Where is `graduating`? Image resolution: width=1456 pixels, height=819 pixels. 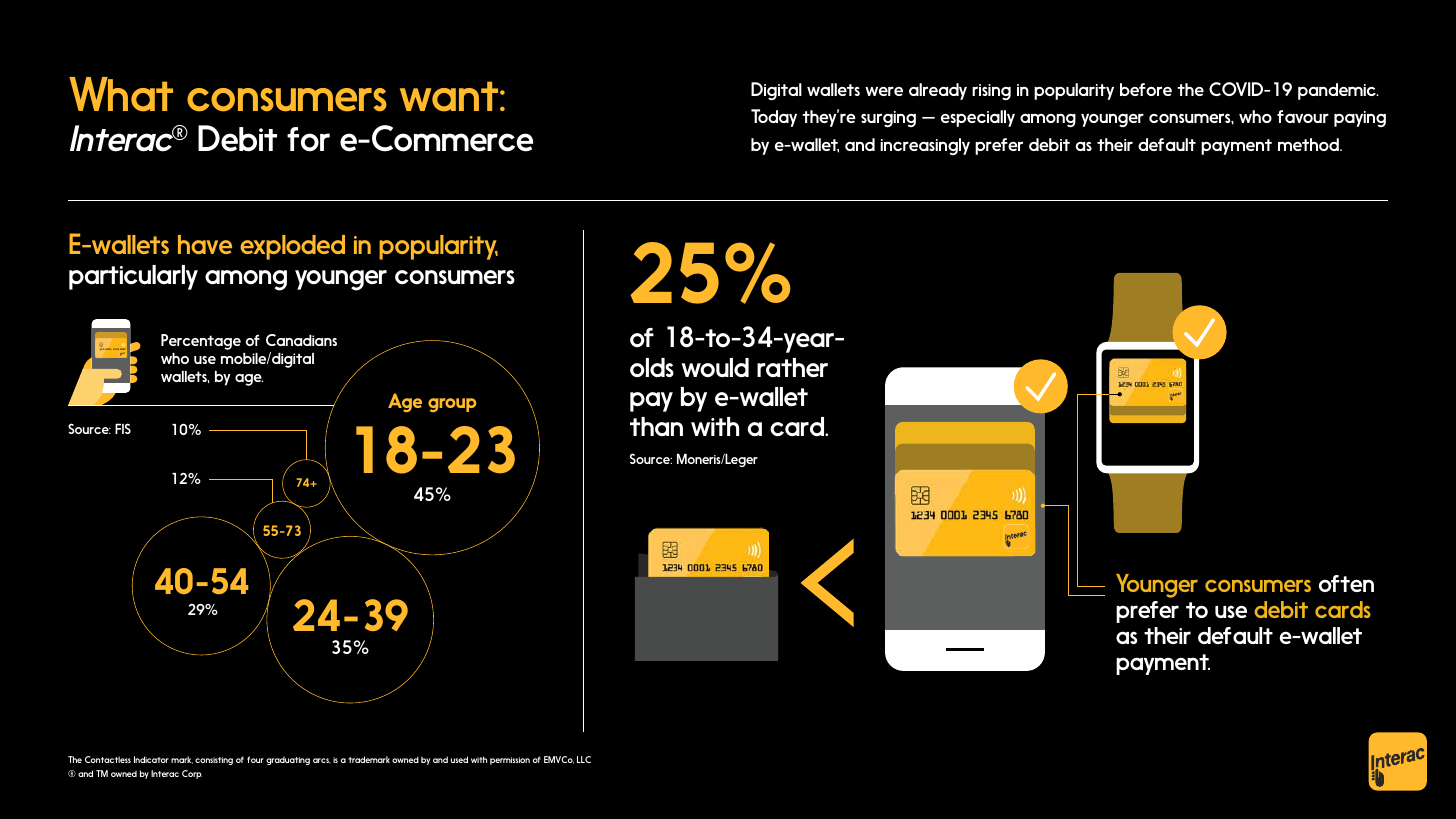
graduating is located at coordinates (288, 761).
